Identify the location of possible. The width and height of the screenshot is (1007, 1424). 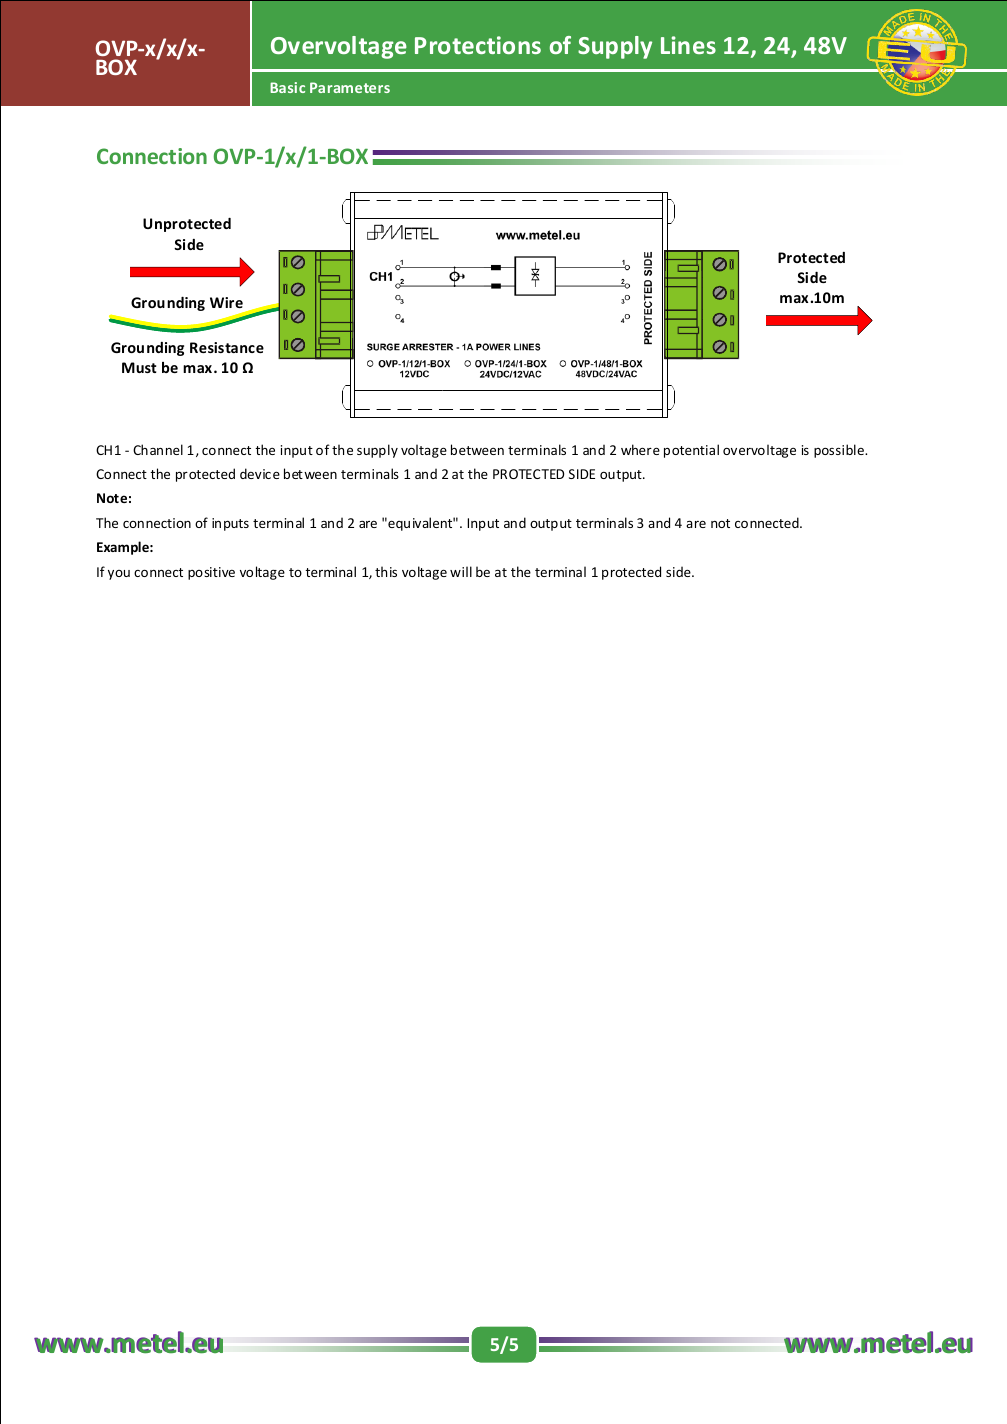
(840, 451).
